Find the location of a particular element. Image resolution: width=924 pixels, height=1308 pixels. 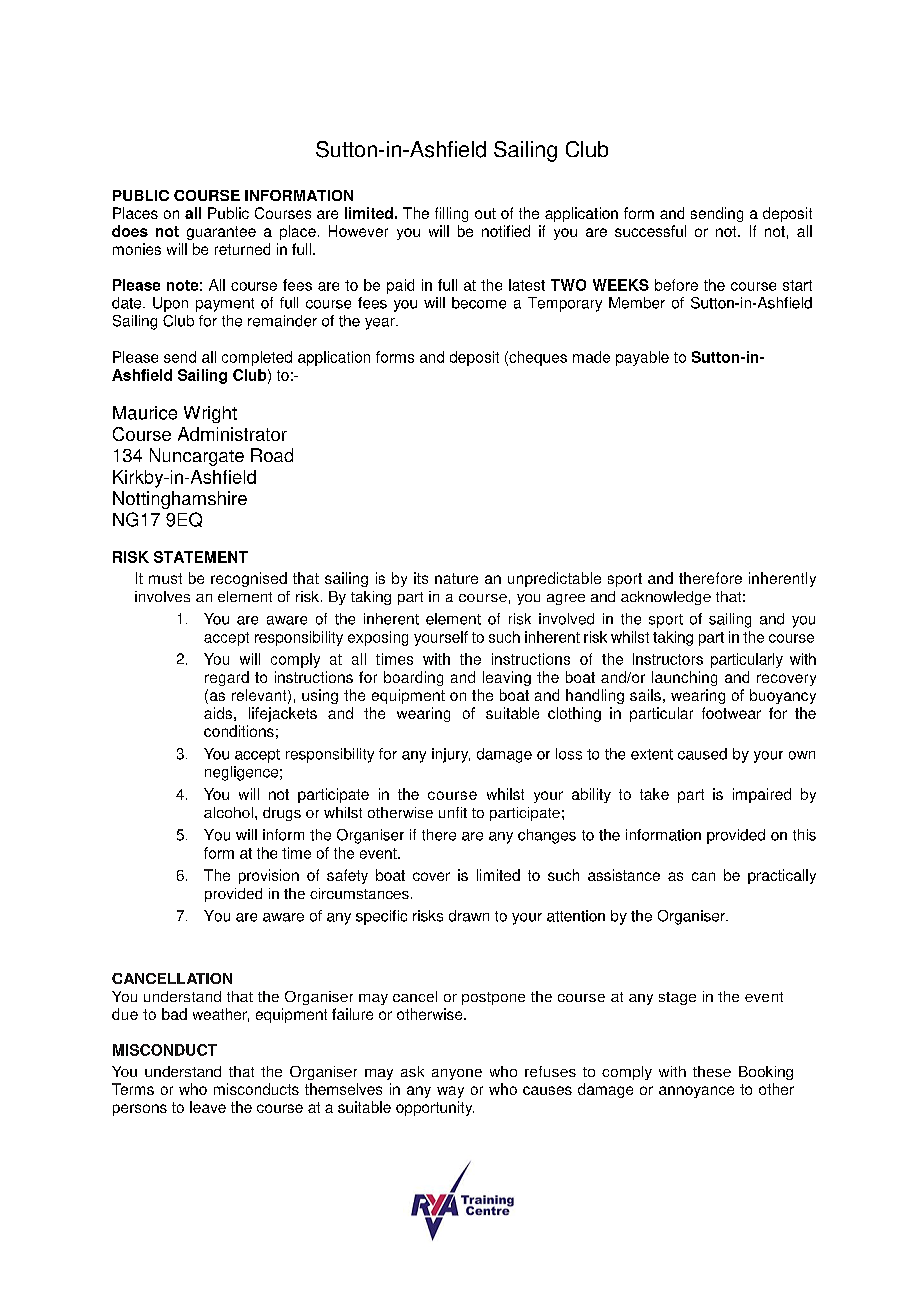

filling is located at coordinates (451, 214).
